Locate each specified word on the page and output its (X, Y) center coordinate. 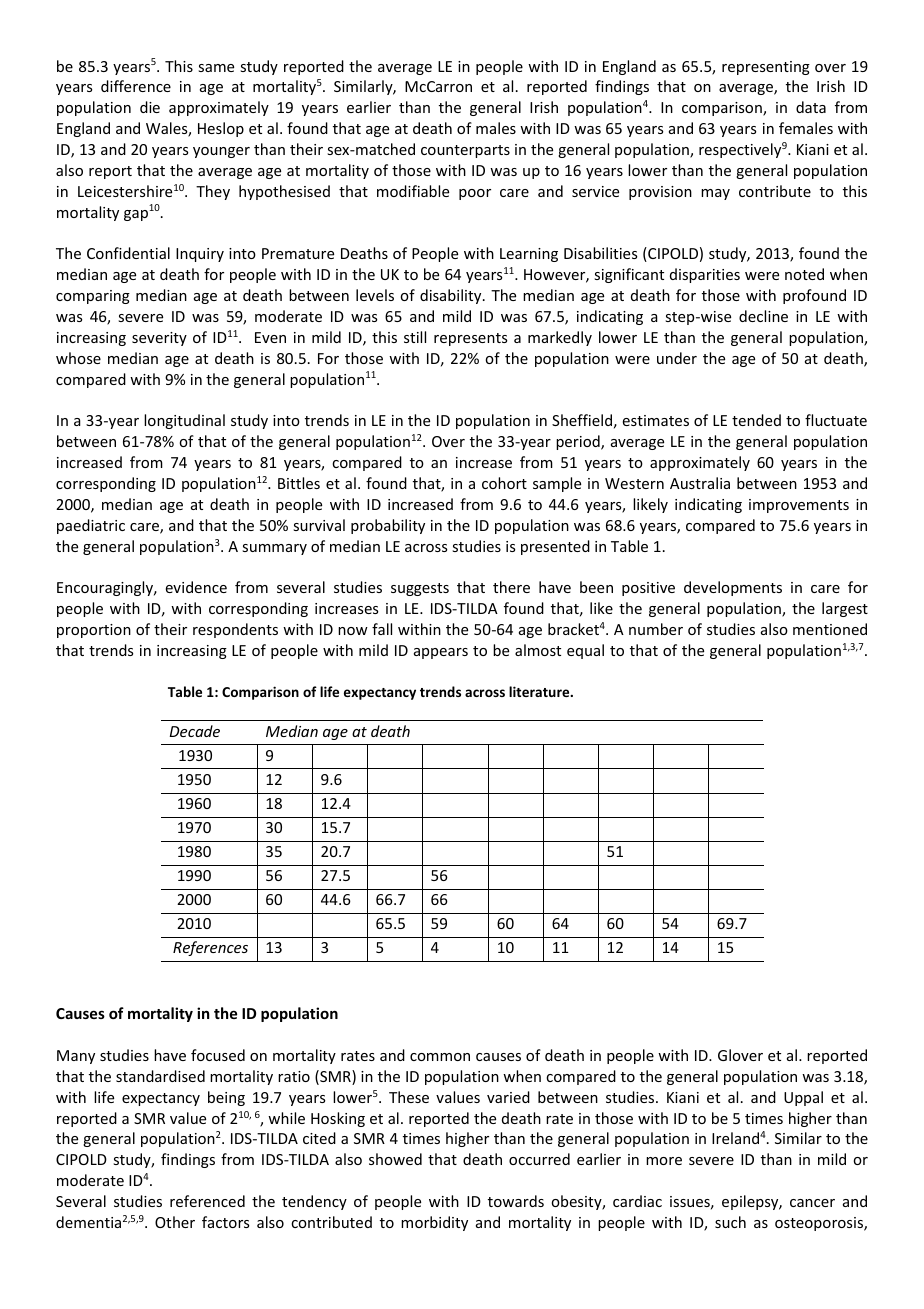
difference (136, 86)
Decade (195, 731)
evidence (196, 587)
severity (159, 339)
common (440, 1057)
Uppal (803, 1098)
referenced (207, 1201)
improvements (799, 506)
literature (540, 691)
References (210, 948)
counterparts (465, 151)
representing (766, 68)
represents (470, 339)
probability (388, 526)
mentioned (830, 629)
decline (763, 316)
